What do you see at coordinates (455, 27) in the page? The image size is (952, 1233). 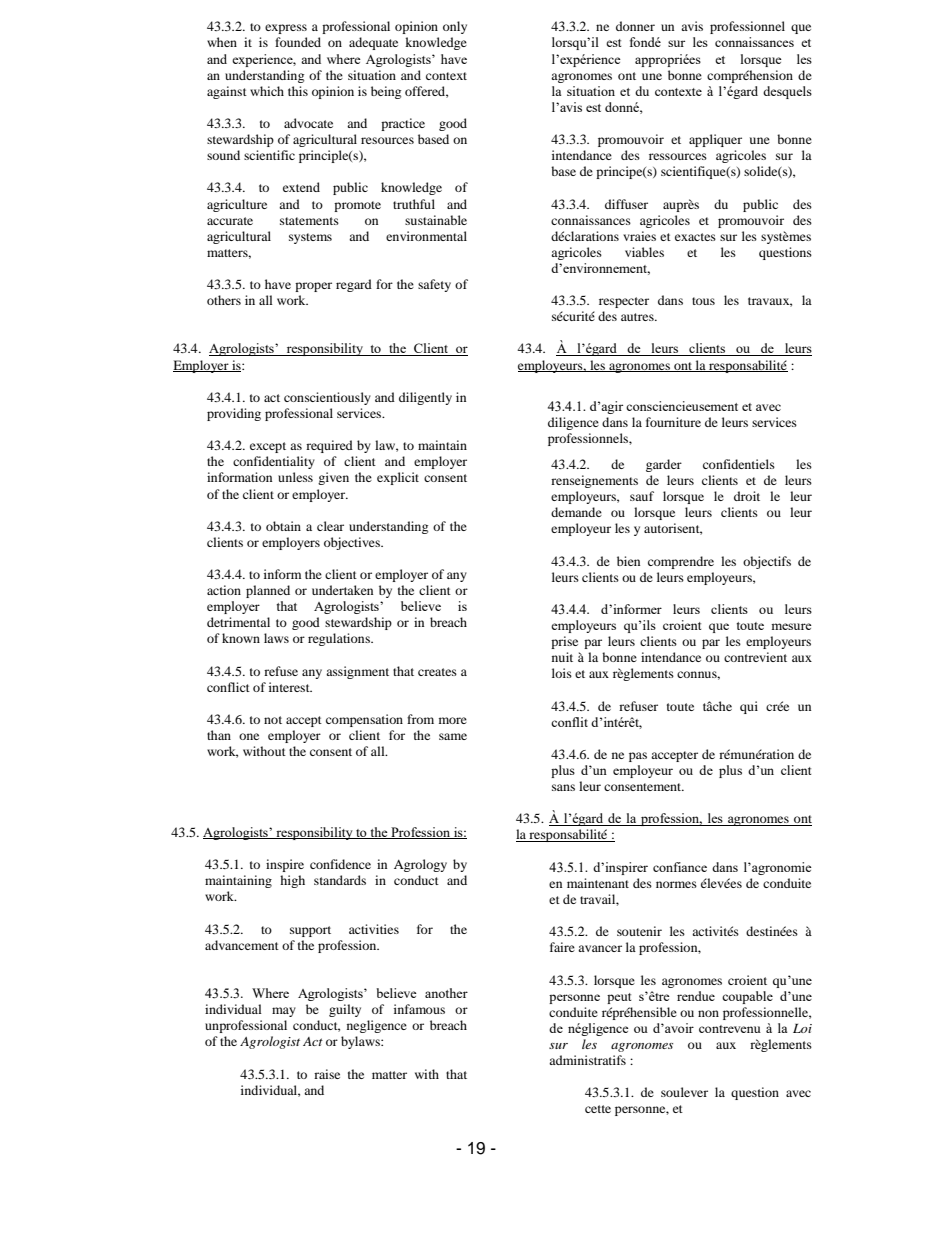 I see `only` at bounding box center [455, 27].
